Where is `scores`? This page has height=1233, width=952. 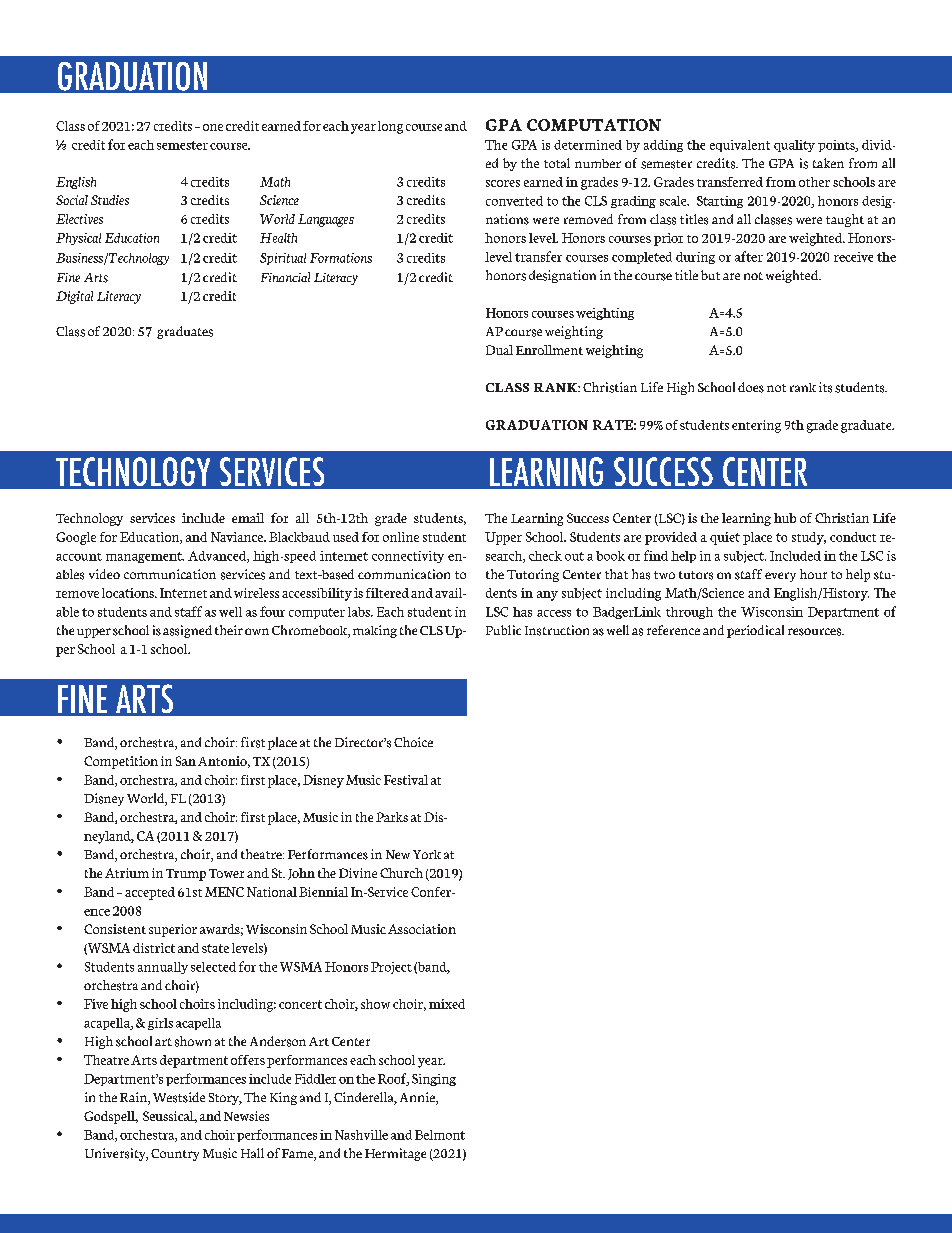
scores is located at coordinates (503, 183).
